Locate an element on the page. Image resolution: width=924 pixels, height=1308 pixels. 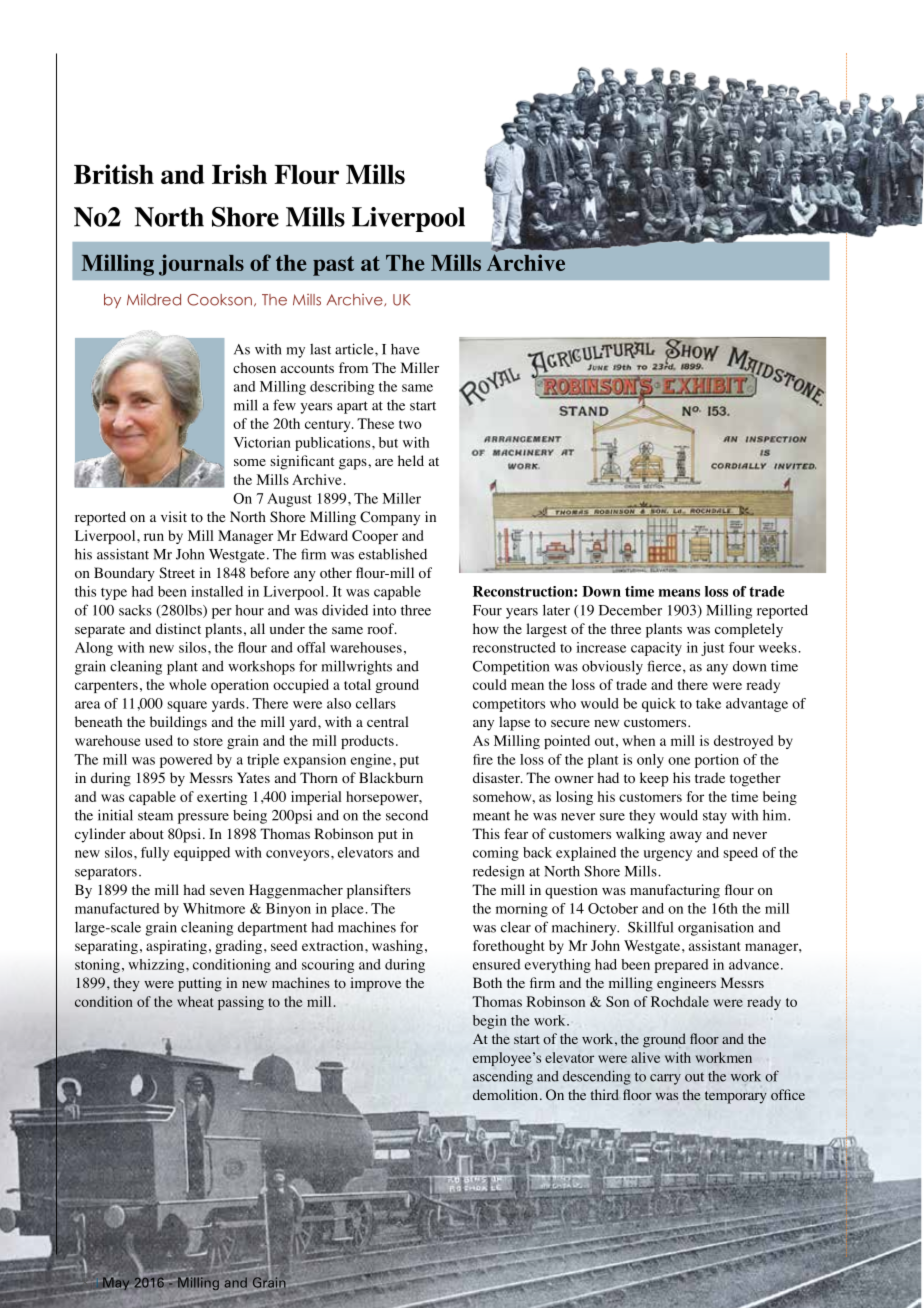
away is located at coordinates (686, 837).
